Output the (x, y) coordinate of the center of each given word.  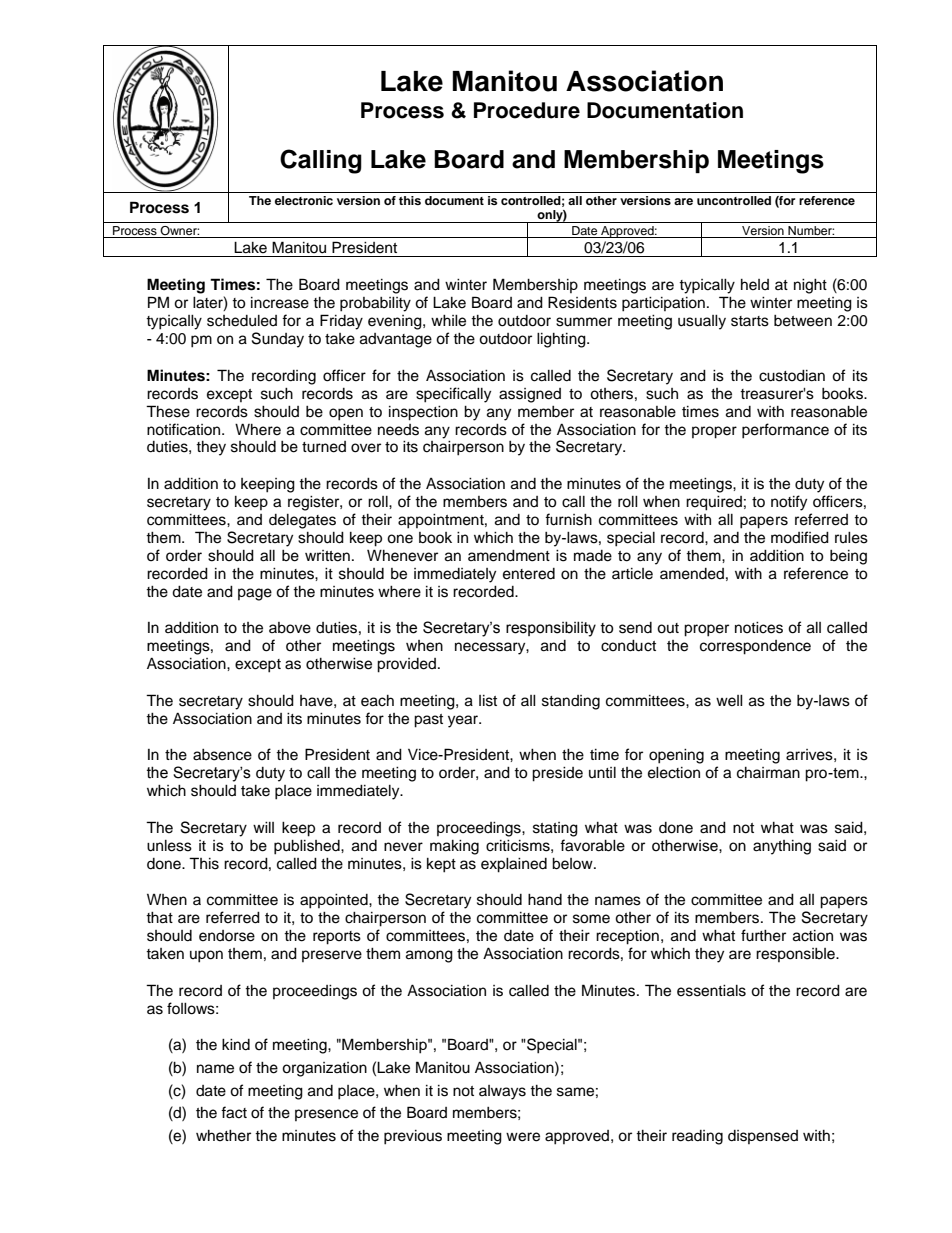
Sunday (278, 340)
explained (514, 865)
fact (234, 1112)
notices (759, 628)
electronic (304, 200)
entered (529, 574)
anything (782, 847)
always (502, 1092)
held (755, 285)
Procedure (527, 110)
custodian (792, 376)
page (255, 594)
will (263, 827)
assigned (530, 395)
